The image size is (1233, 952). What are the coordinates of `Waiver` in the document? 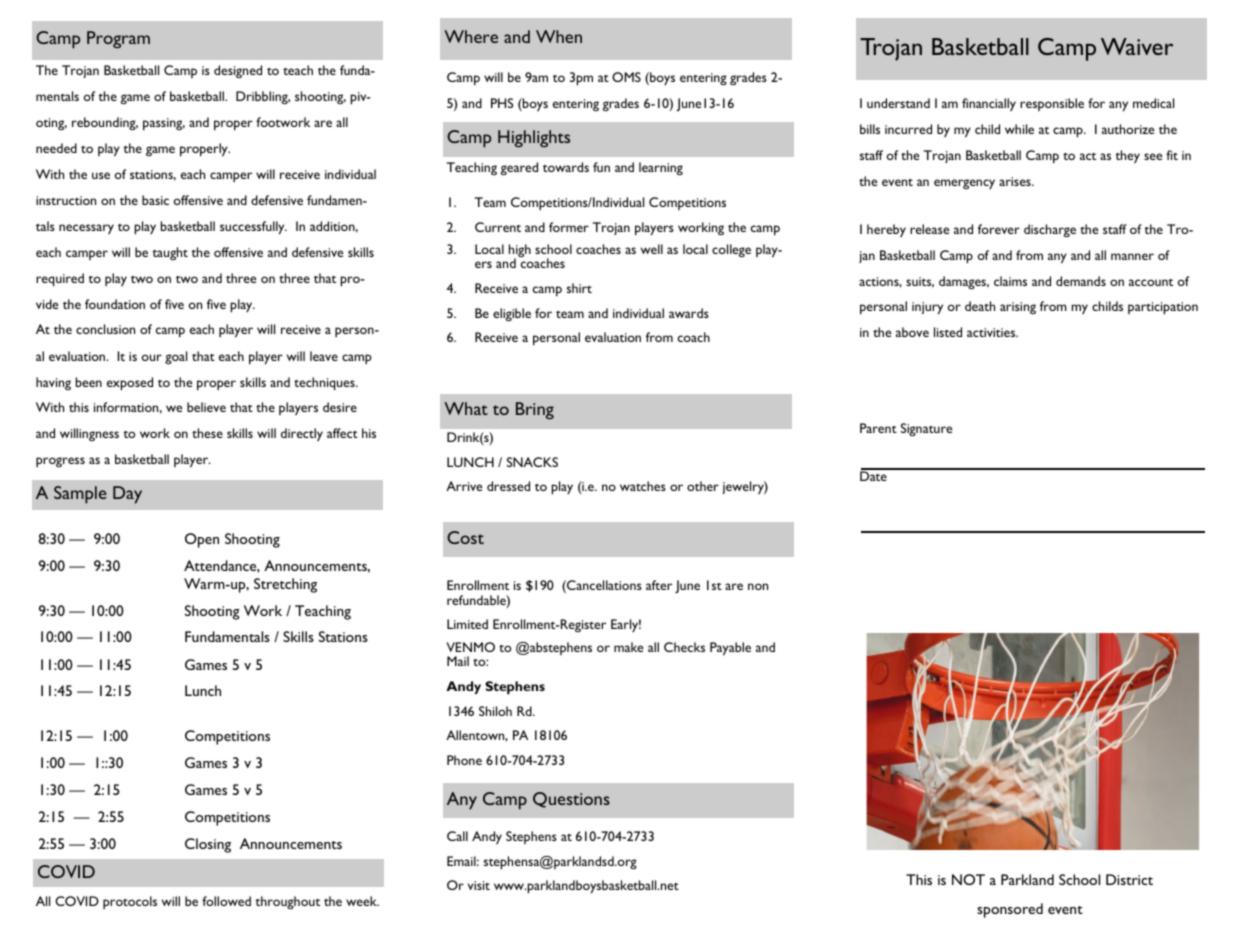 It's located at (1137, 46).
